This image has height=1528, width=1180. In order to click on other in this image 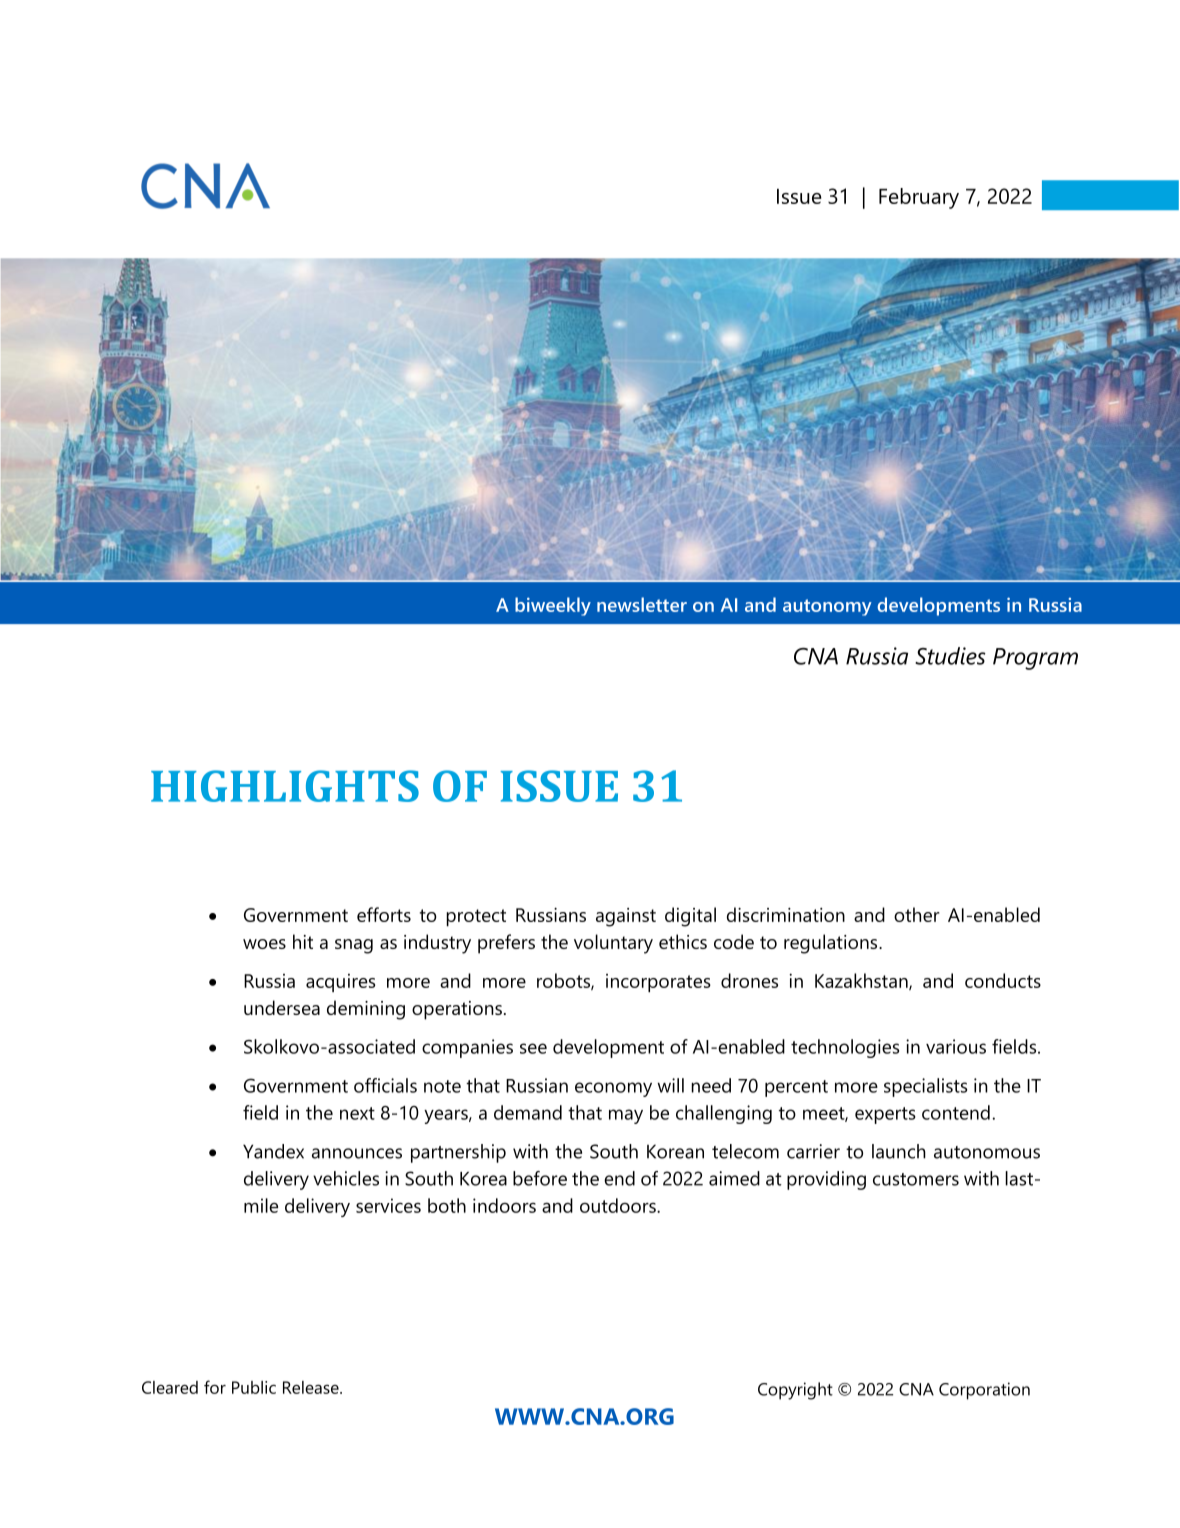, I will do `click(917, 914)`.
